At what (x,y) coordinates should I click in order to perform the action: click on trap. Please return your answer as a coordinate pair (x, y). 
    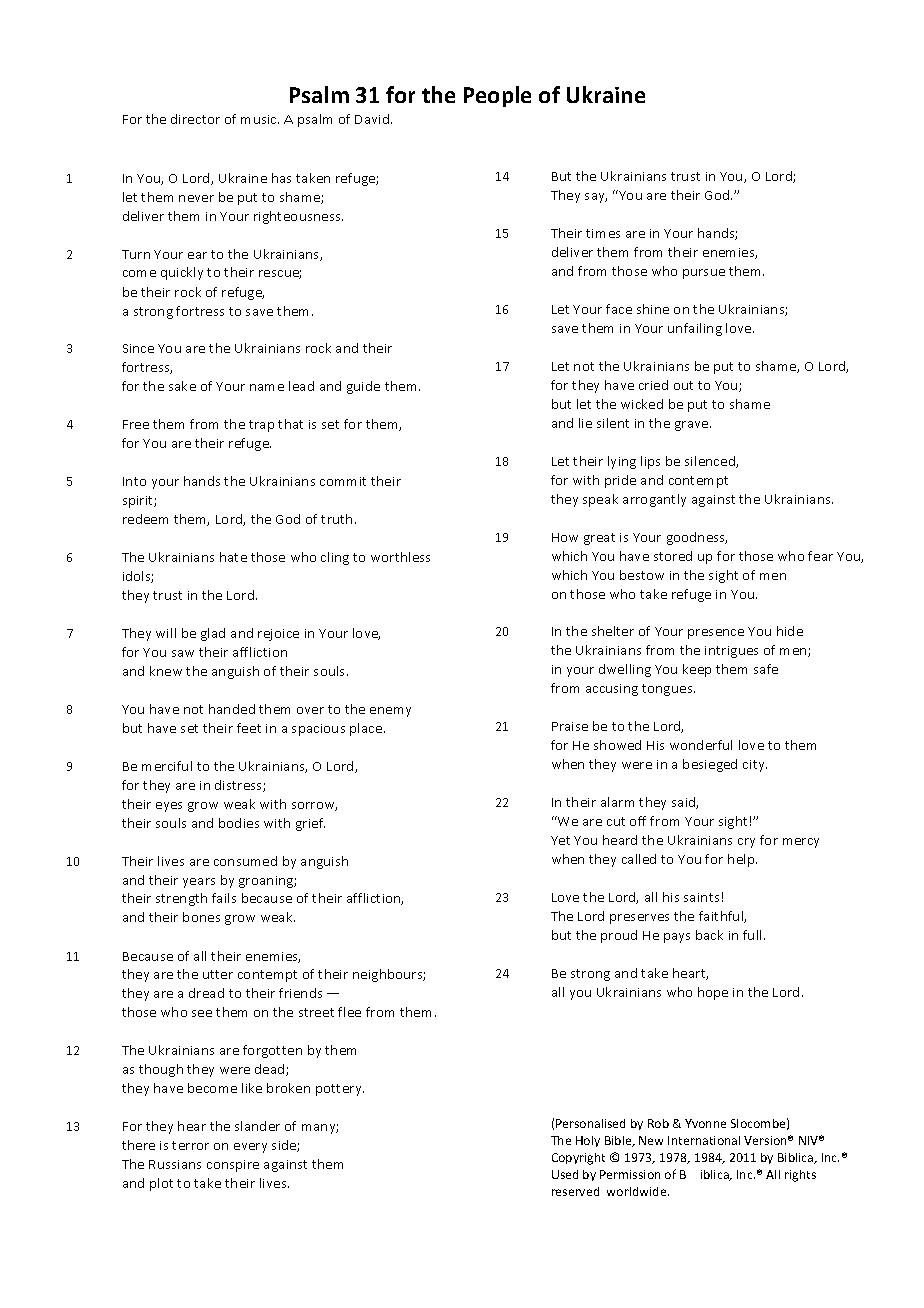
    Looking at the image, I should click on (261, 426).
